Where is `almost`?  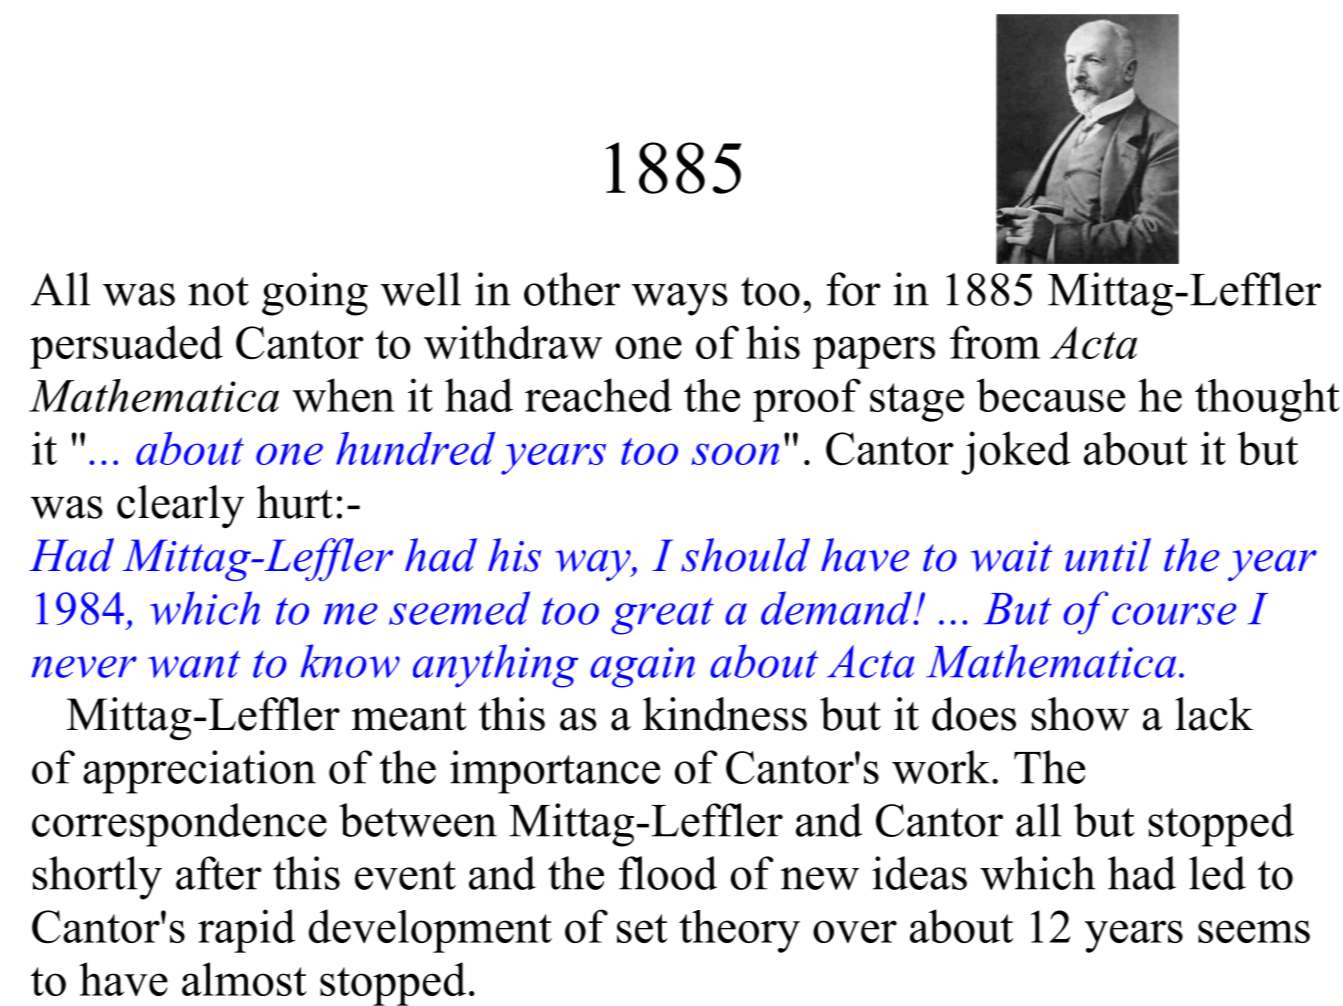
almost is located at coordinates (244, 979).
